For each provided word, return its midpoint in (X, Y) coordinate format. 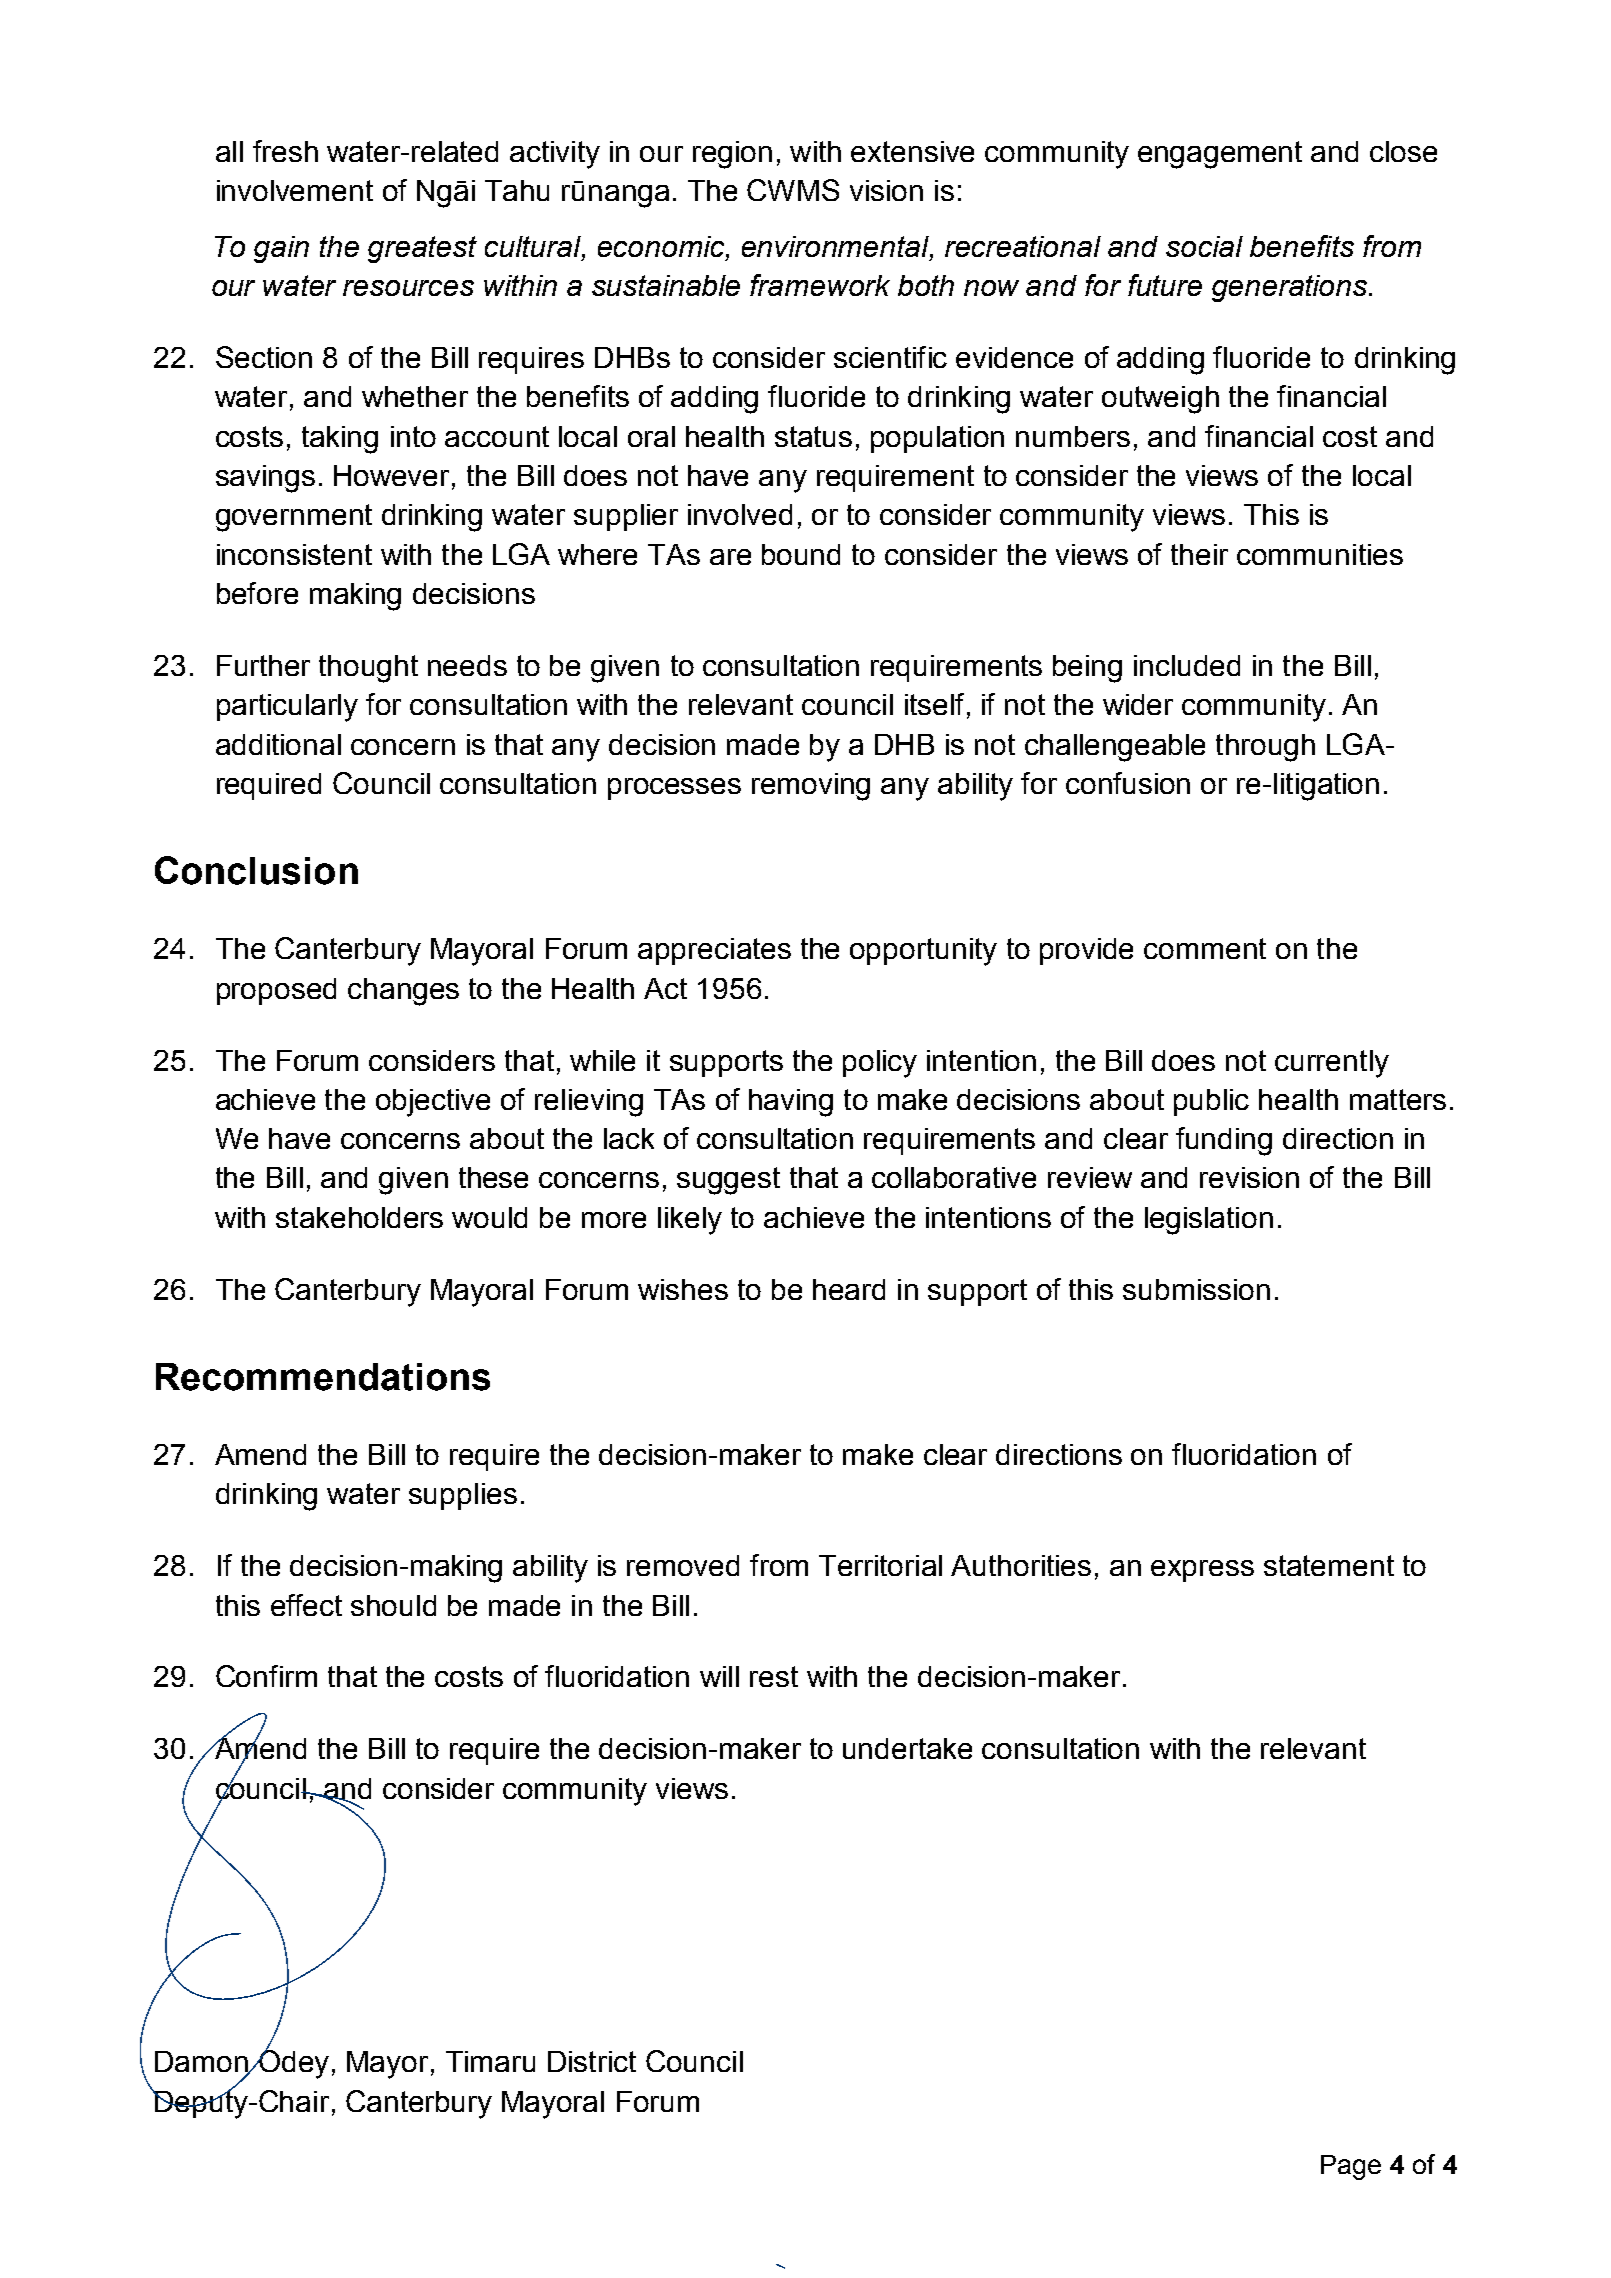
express (1202, 1571)
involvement (295, 190)
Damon (202, 2063)
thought (368, 669)
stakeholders (359, 1217)
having (791, 1103)
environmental (836, 248)
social (1204, 246)
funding (1224, 1141)
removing (811, 787)
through (1265, 748)
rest (774, 1676)
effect (306, 1605)
